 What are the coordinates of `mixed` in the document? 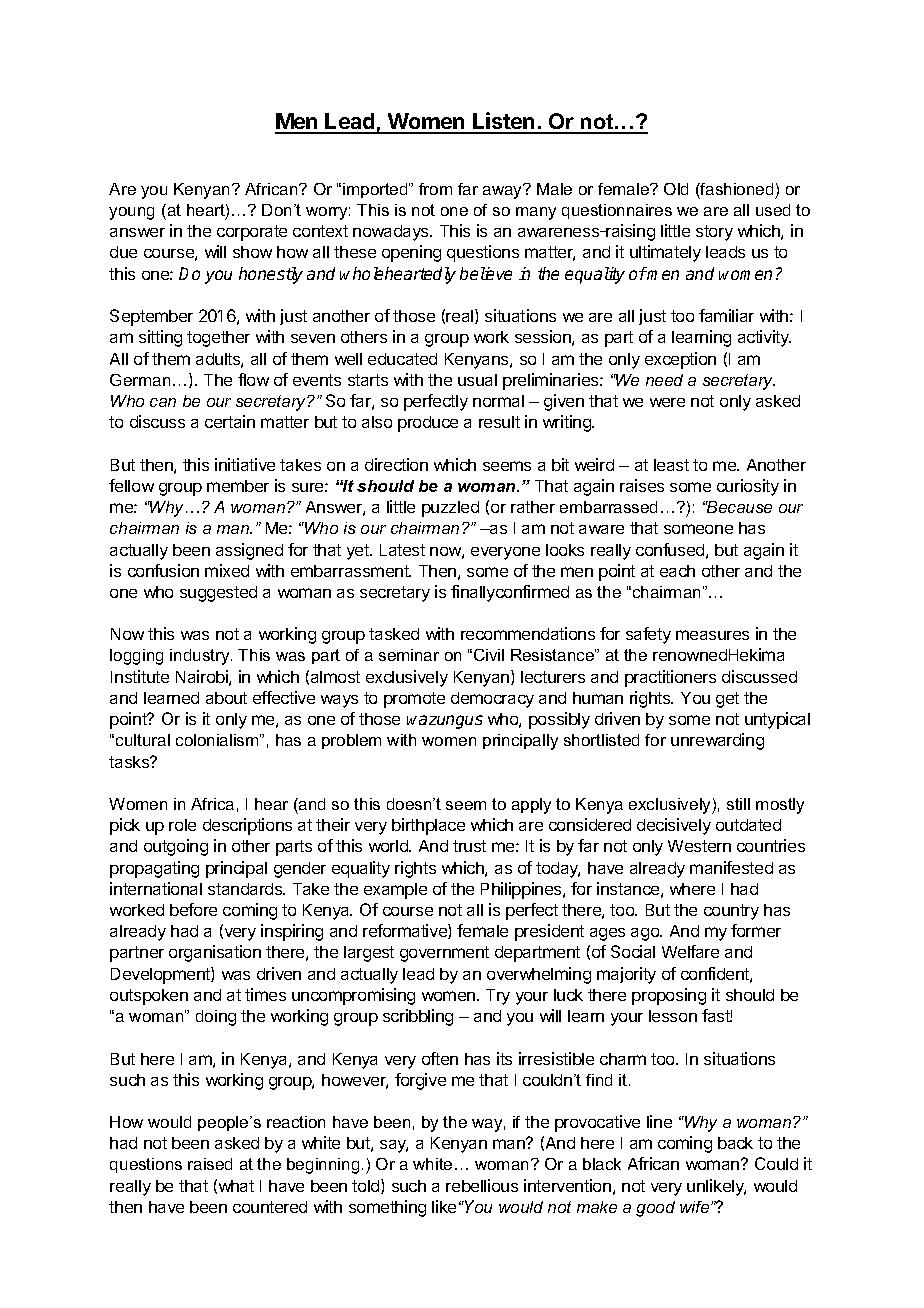 It's located at (227, 570).
